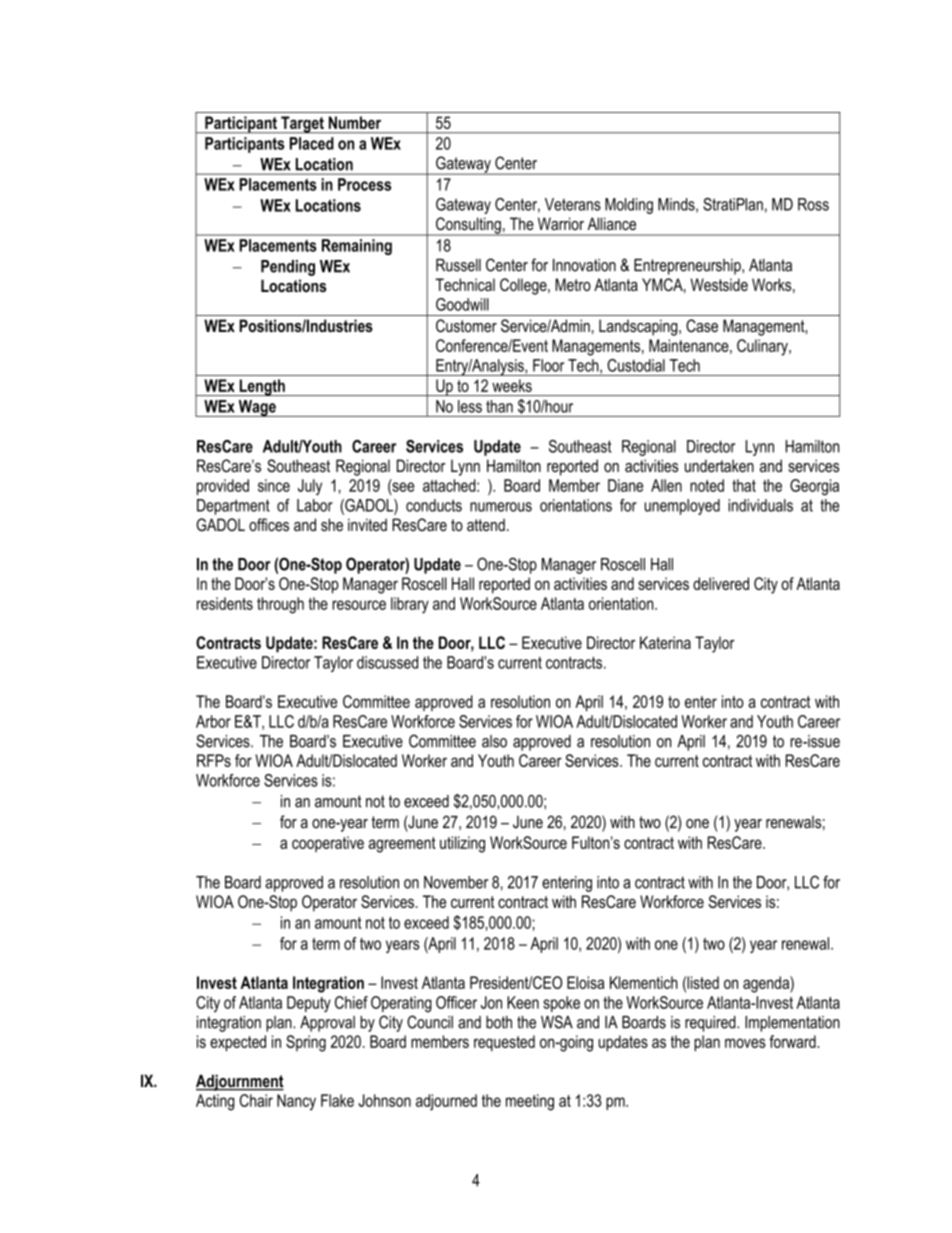  What do you see at coordinates (274, 485) in the page?
I see `since` at bounding box center [274, 485].
